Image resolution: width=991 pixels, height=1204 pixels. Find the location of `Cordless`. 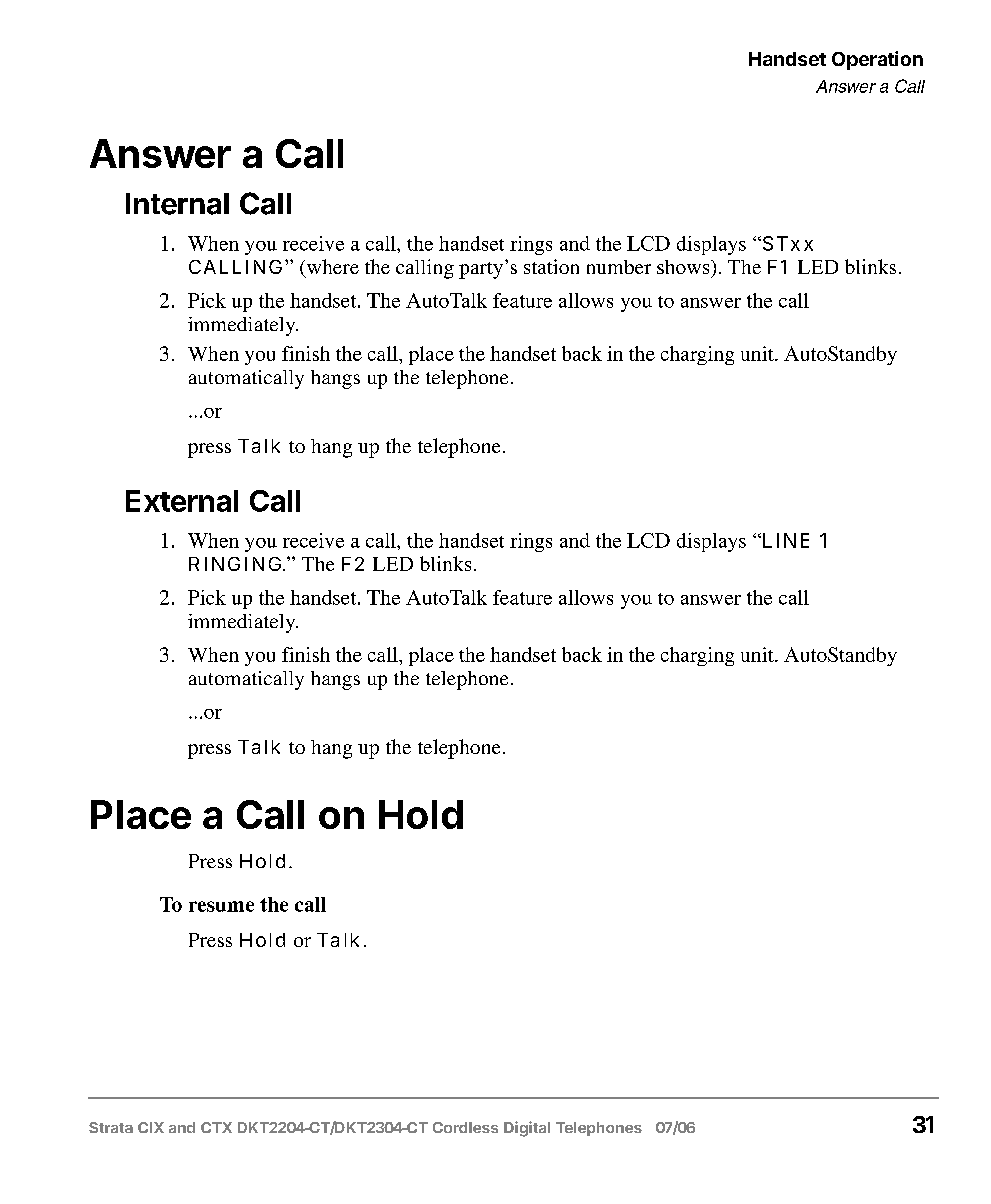

Cordless is located at coordinates (465, 1127).
